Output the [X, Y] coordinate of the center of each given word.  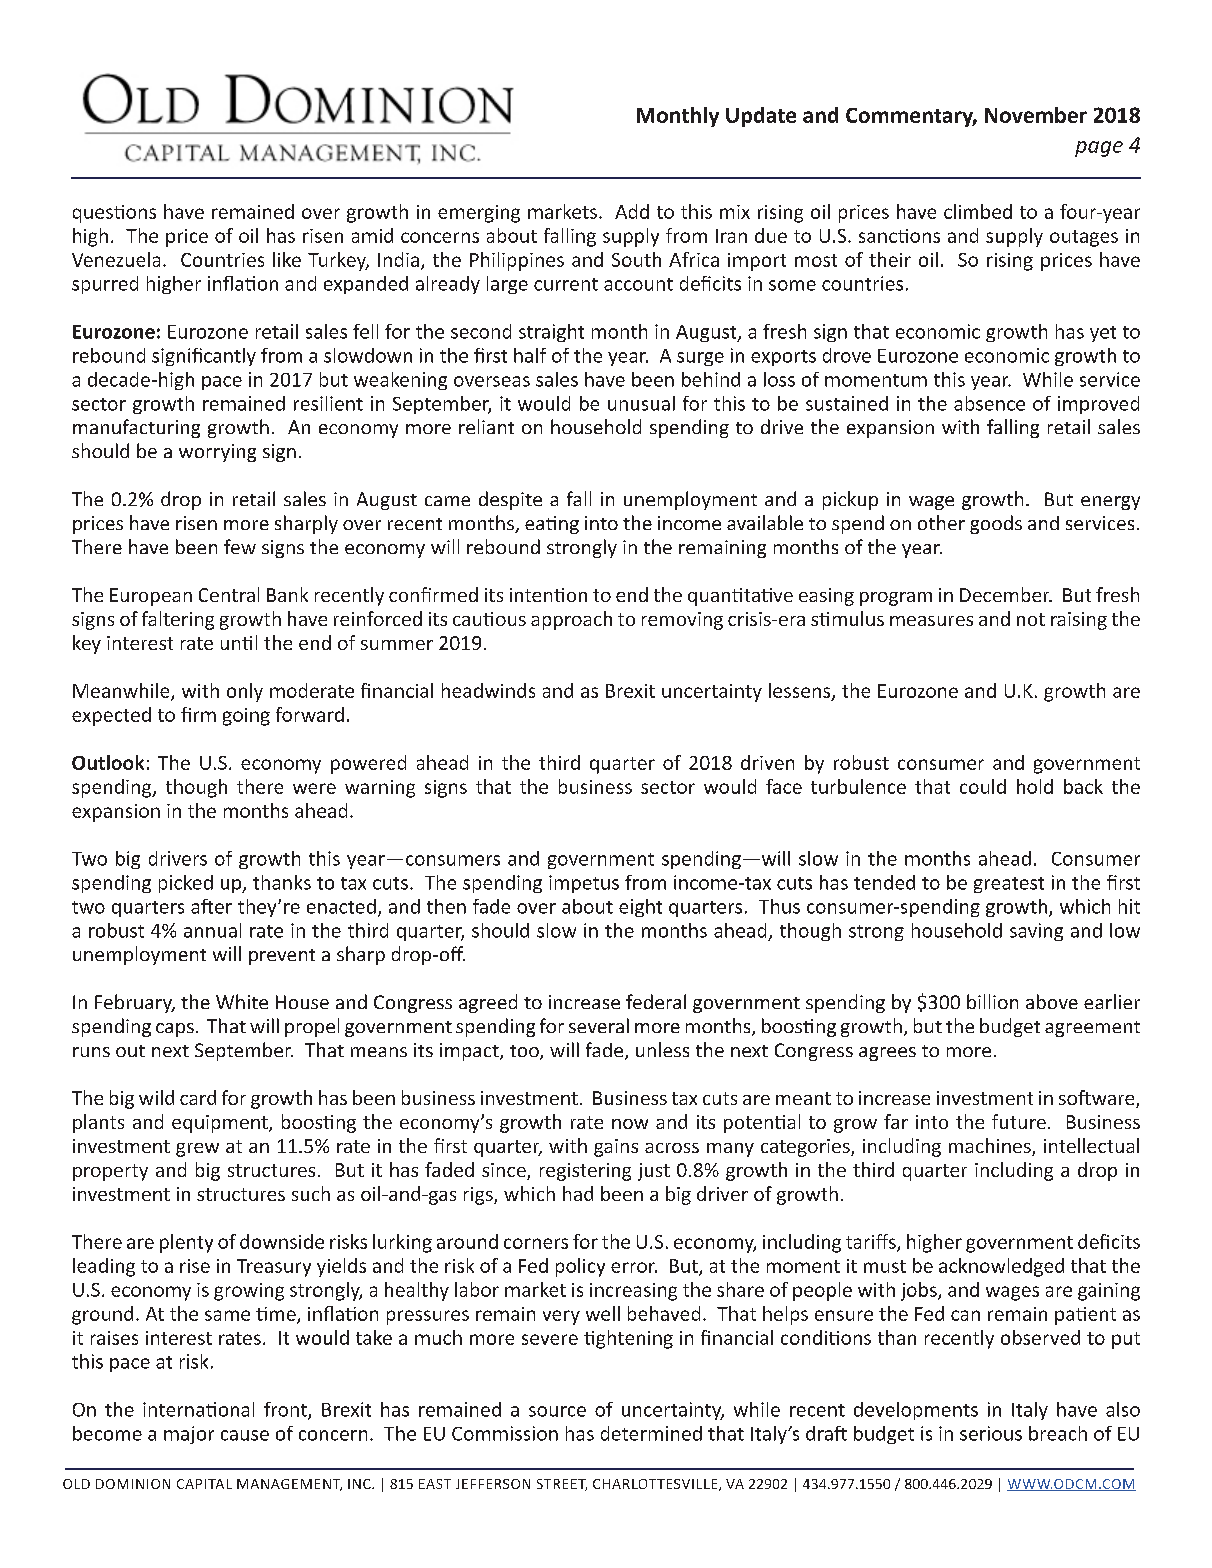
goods [996, 524]
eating [552, 525]
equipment [221, 1124]
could [983, 786]
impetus [584, 884]
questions [114, 214]
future [1019, 1121]
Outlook [108, 762]
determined [651, 1433]
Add [632, 211]
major [189, 1435]
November [1036, 115]
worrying [217, 453]
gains [616, 1148]
